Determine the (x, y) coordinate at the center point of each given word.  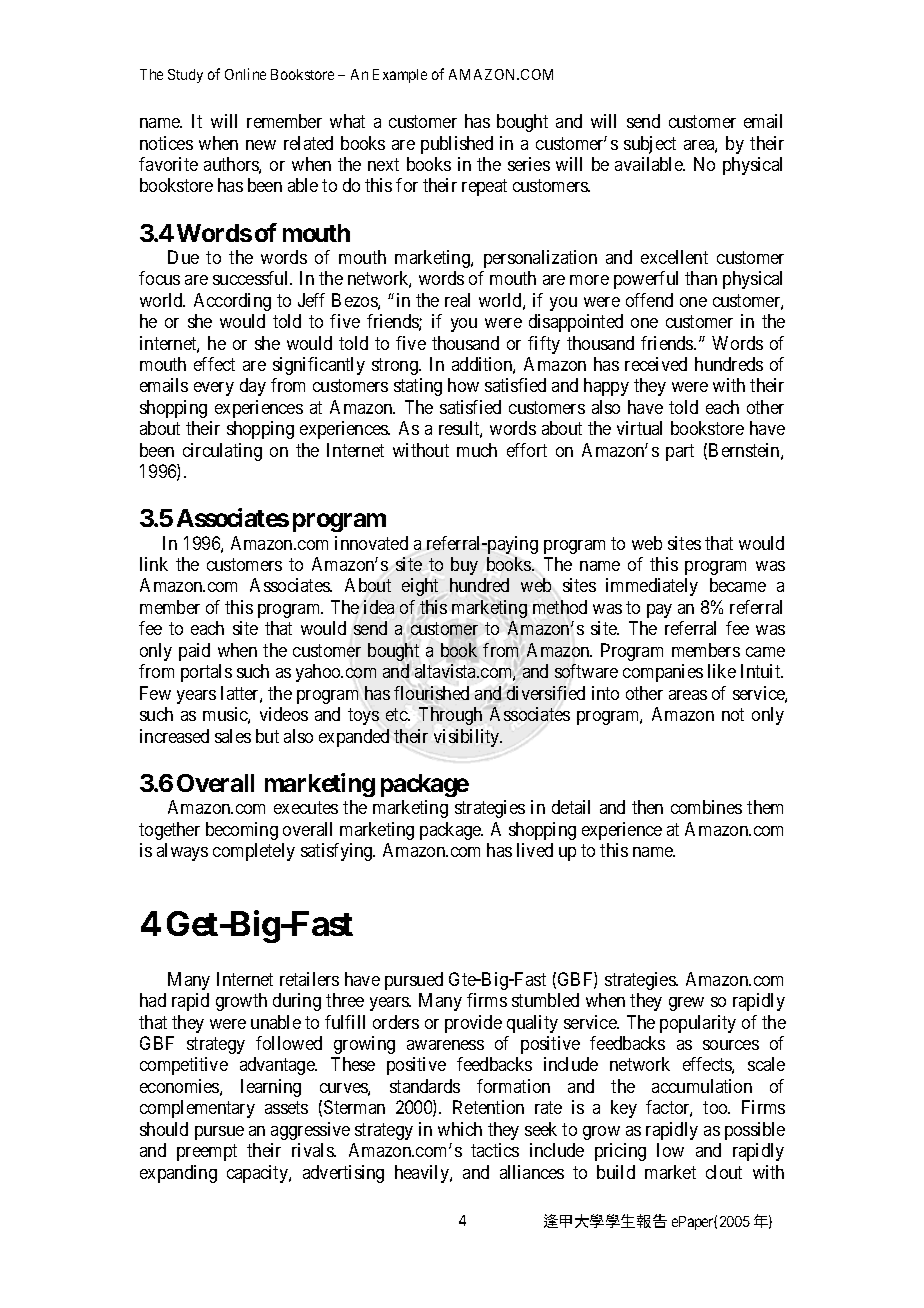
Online (245, 74)
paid (194, 652)
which (460, 1129)
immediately (652, 587)
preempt (207, 1152)
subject (650, 145)
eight (420, 587)
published (457, 145)
